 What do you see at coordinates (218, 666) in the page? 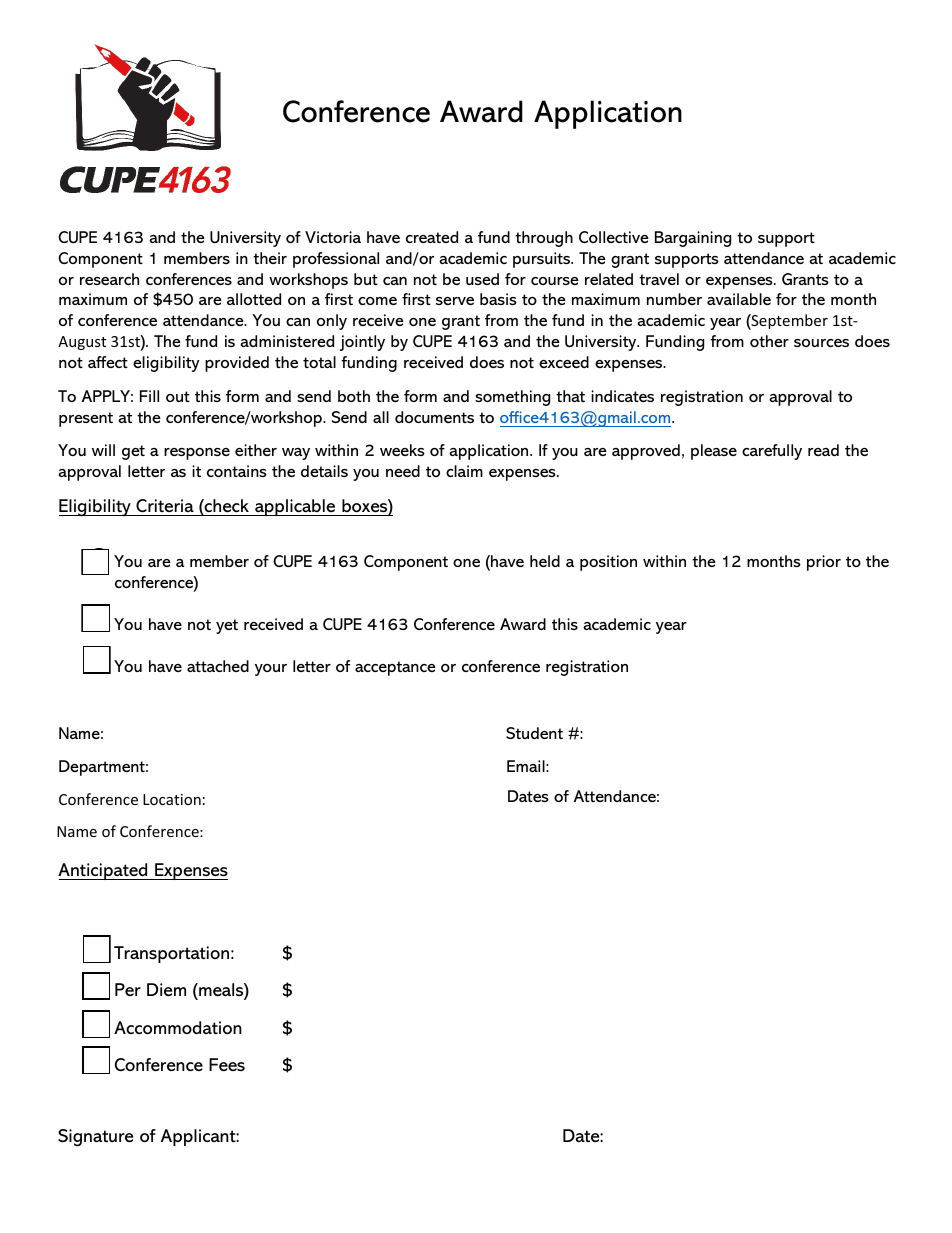
I see `attached` at bounding box center [218, 666].
